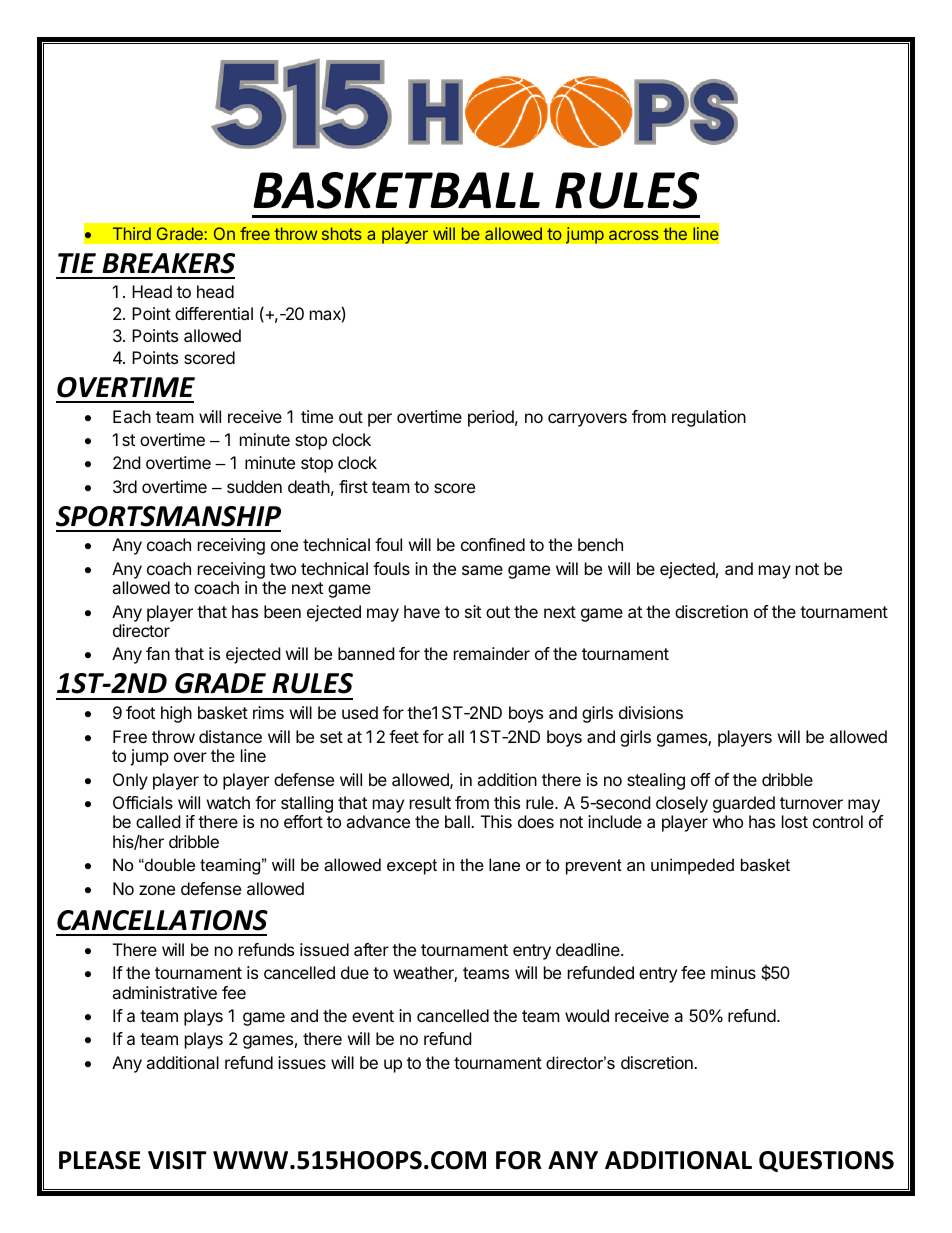 Image resolution: width=952 pixels, height=1233 pixels. Describe the element at coordinates (132, 233) in the document. I see `Third` at that location.
